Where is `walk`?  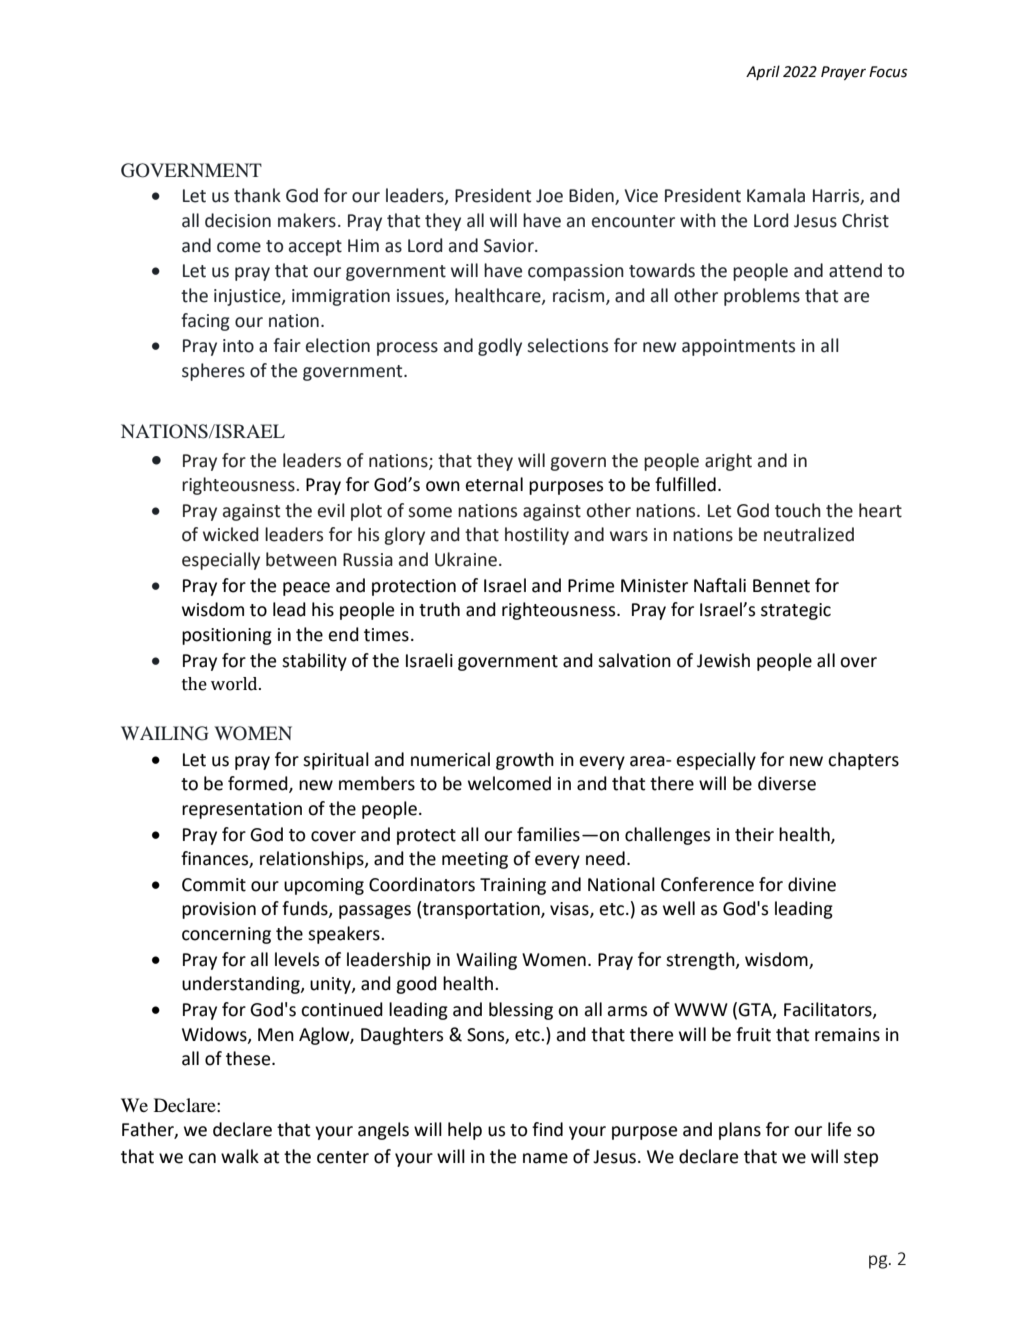
walk is located at coordinates (240, 1156).
